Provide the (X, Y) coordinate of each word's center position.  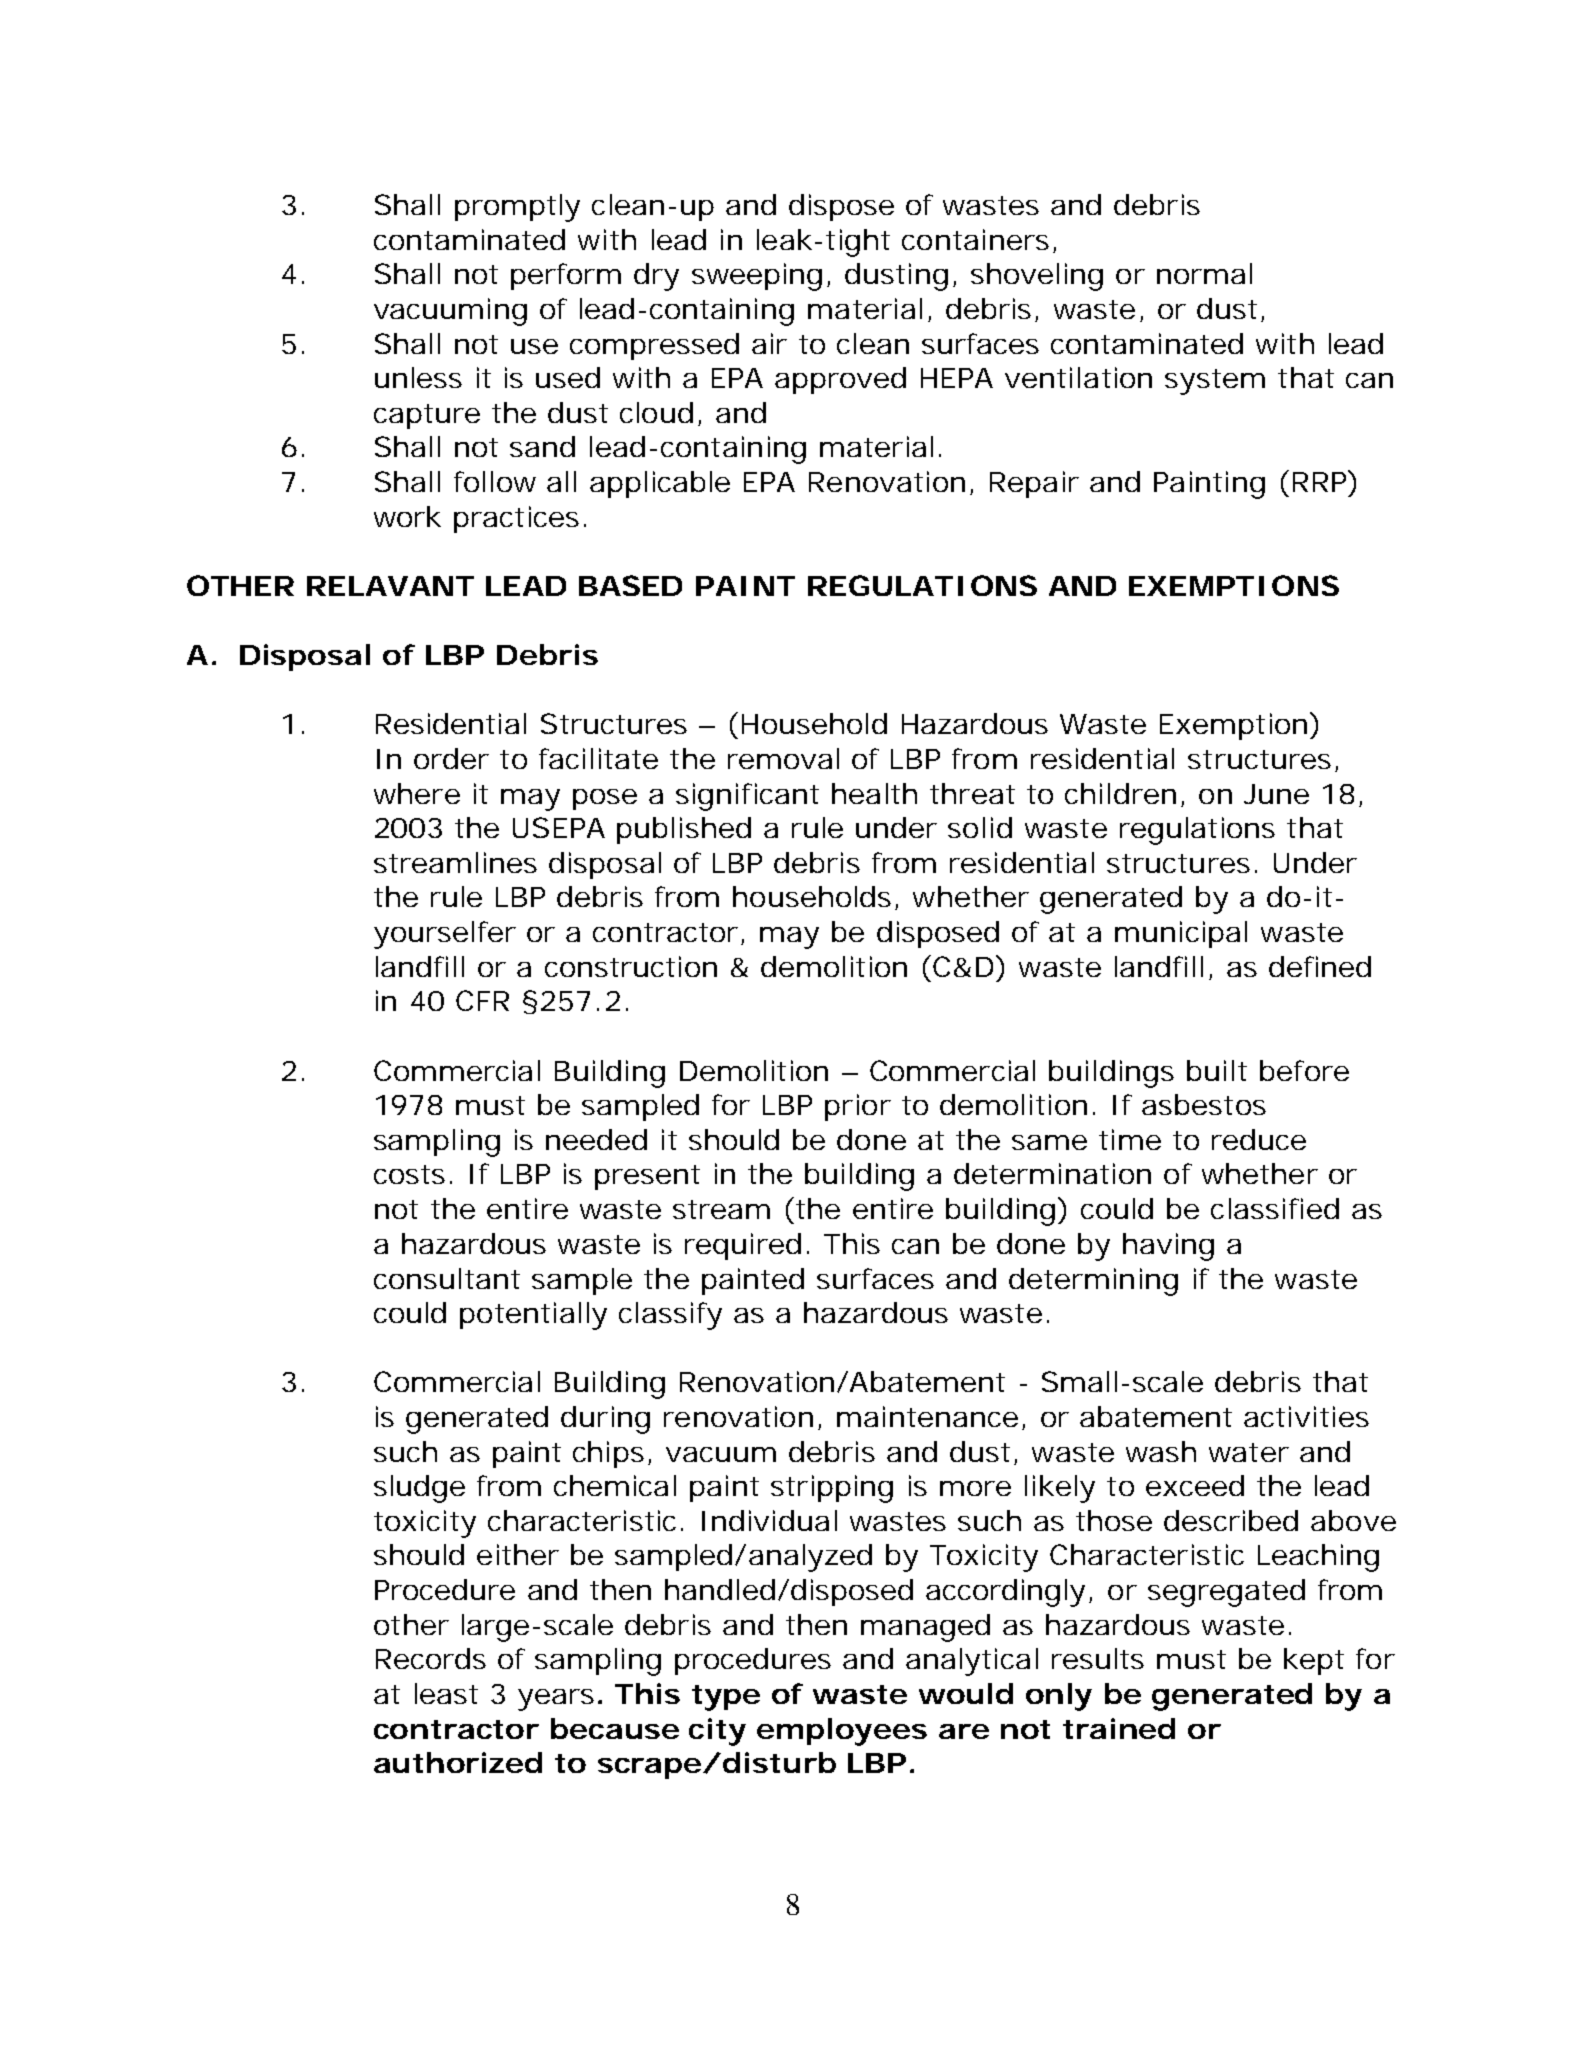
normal (1204, 273)
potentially (533, 1316)
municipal (1181, 934)
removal (783, 758)
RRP (1321, 481)
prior (858, 1107)
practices (516, 519)
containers (975, 239)
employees (842, 1732)
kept (1314, 1661)
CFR (482, 1000)
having (1168, 1247)
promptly (517, 208)
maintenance (927, 1416)
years (556, 1700)
